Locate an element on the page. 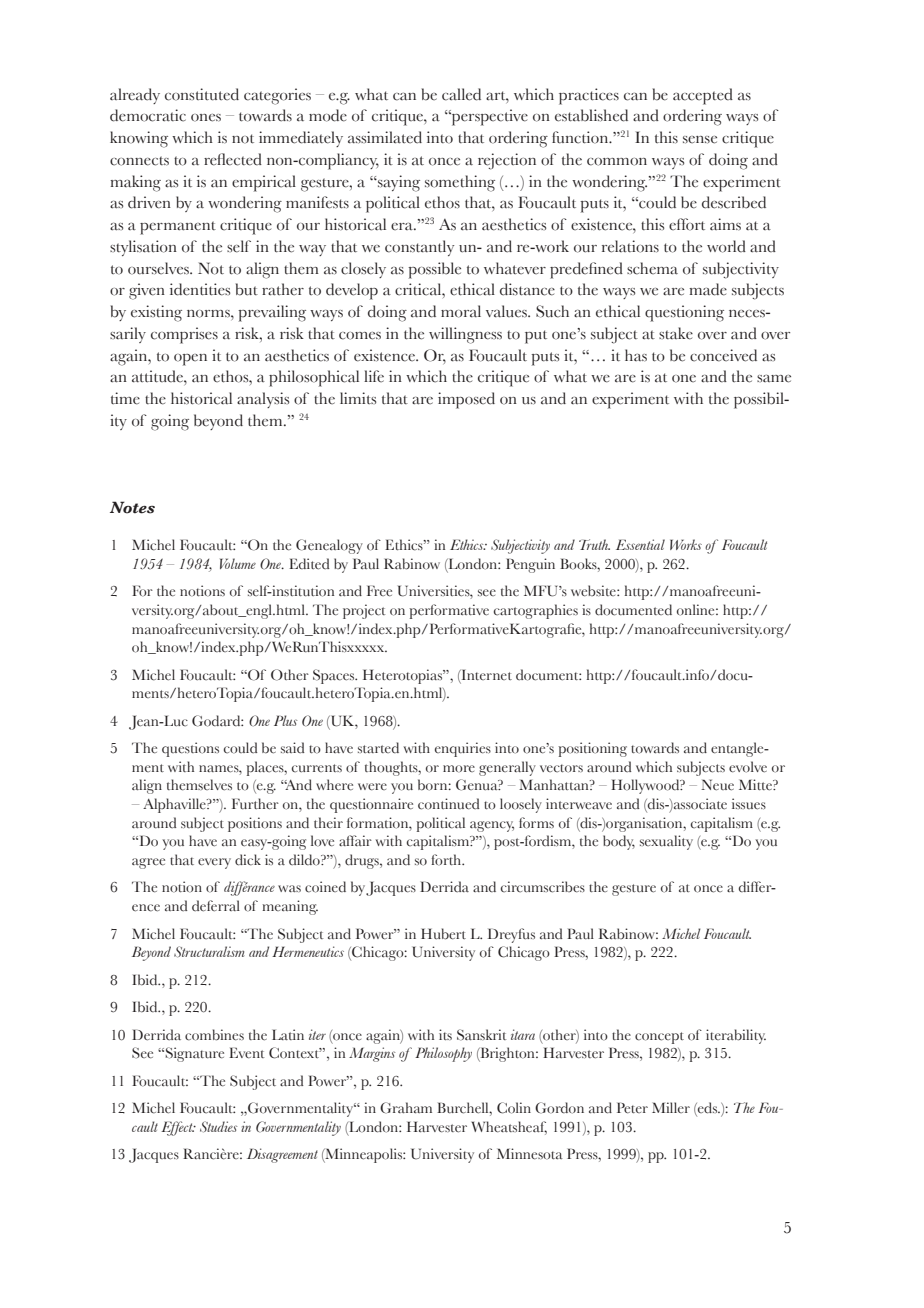 The width and height of the document is (924, 1308). imposed is located at coordinates (466, 400).
